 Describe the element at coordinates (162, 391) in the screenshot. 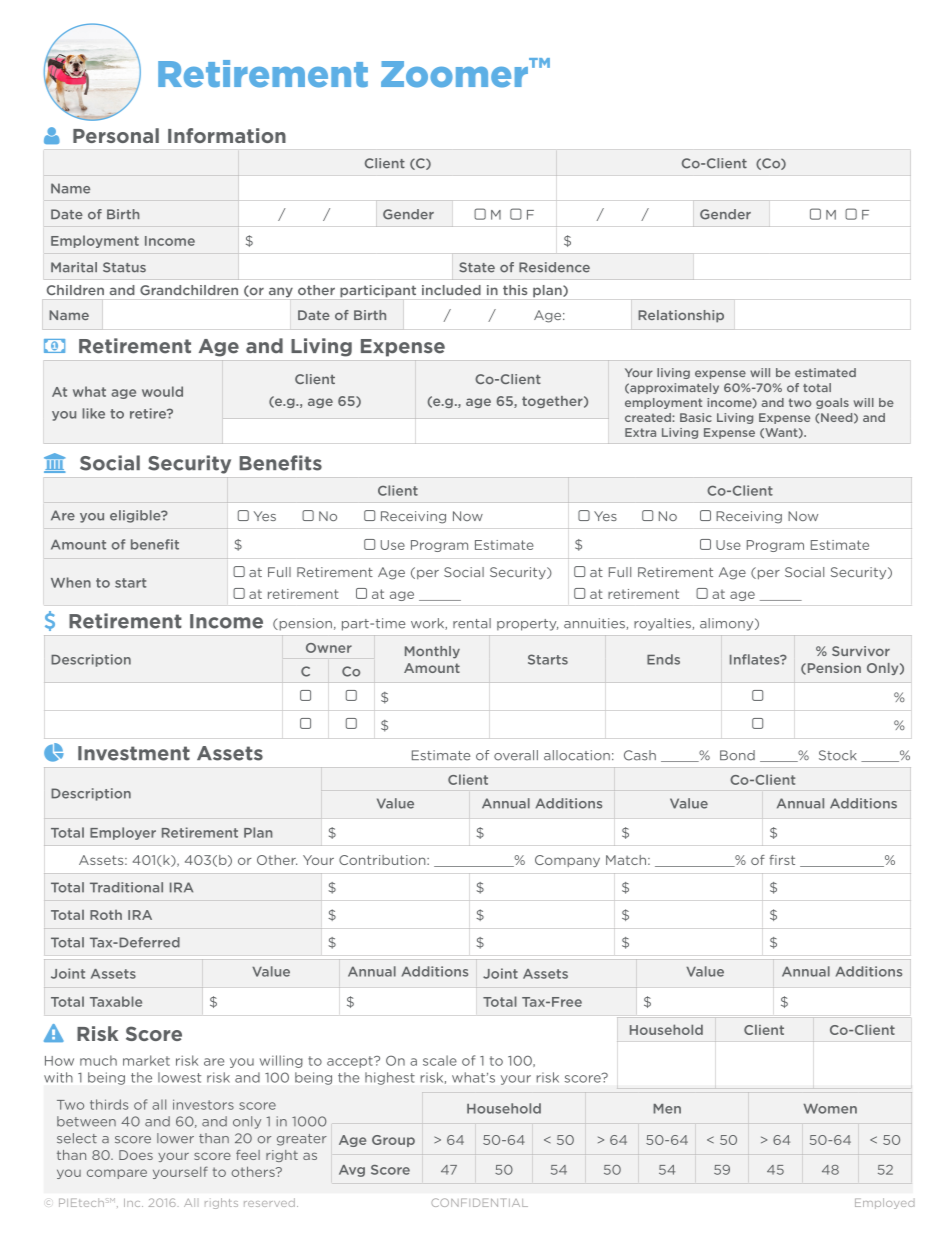

I see `would` at that location.
